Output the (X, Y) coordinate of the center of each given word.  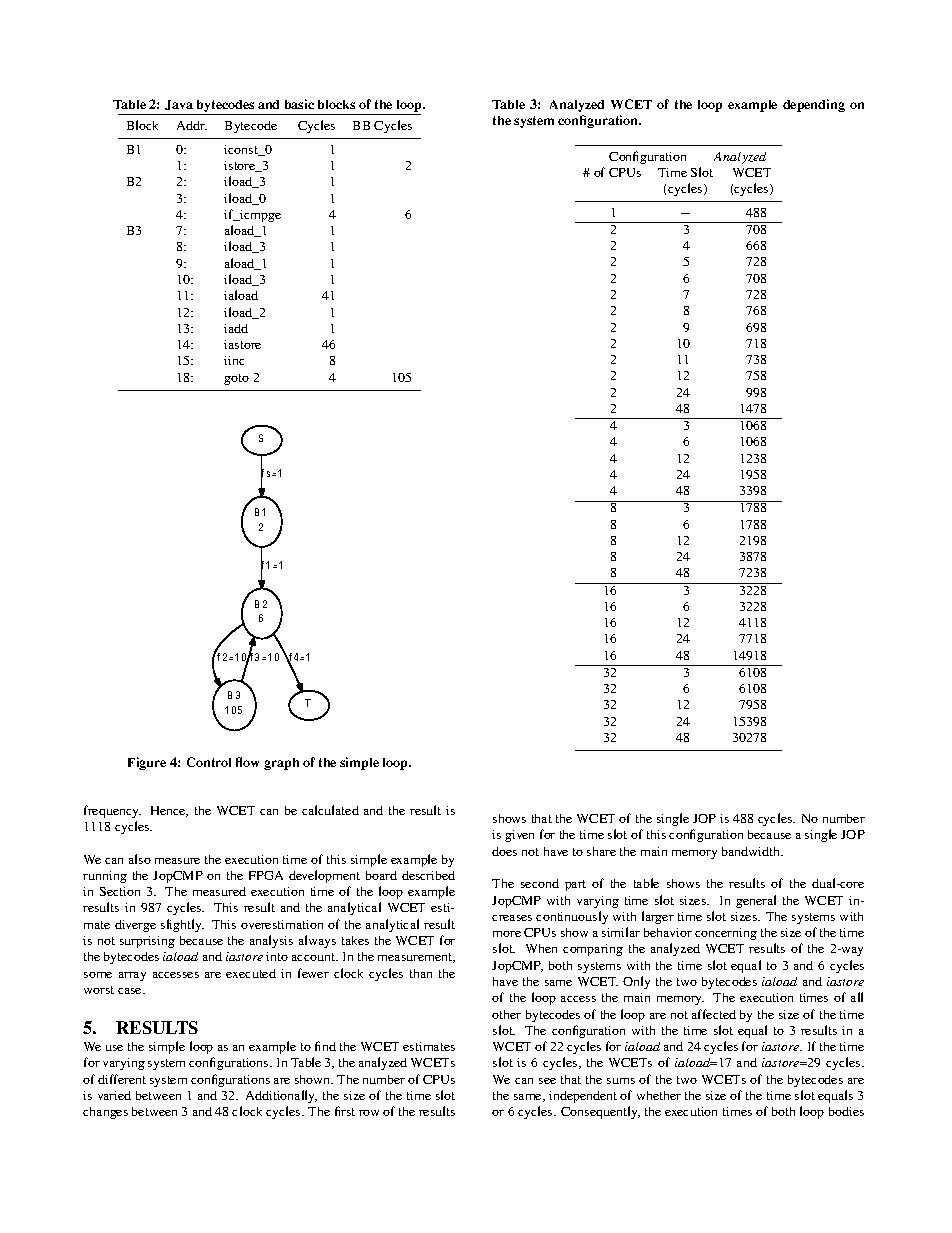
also (140, 859)
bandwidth (752, 851)
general (756, 901)
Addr (192, 125)
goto (236, 379)
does (504, 851)
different (122, 1079)
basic (299, 104)
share (601, 851)
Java (179, 105)
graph (281, 764)
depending (814, 105)
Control (209, 762)
